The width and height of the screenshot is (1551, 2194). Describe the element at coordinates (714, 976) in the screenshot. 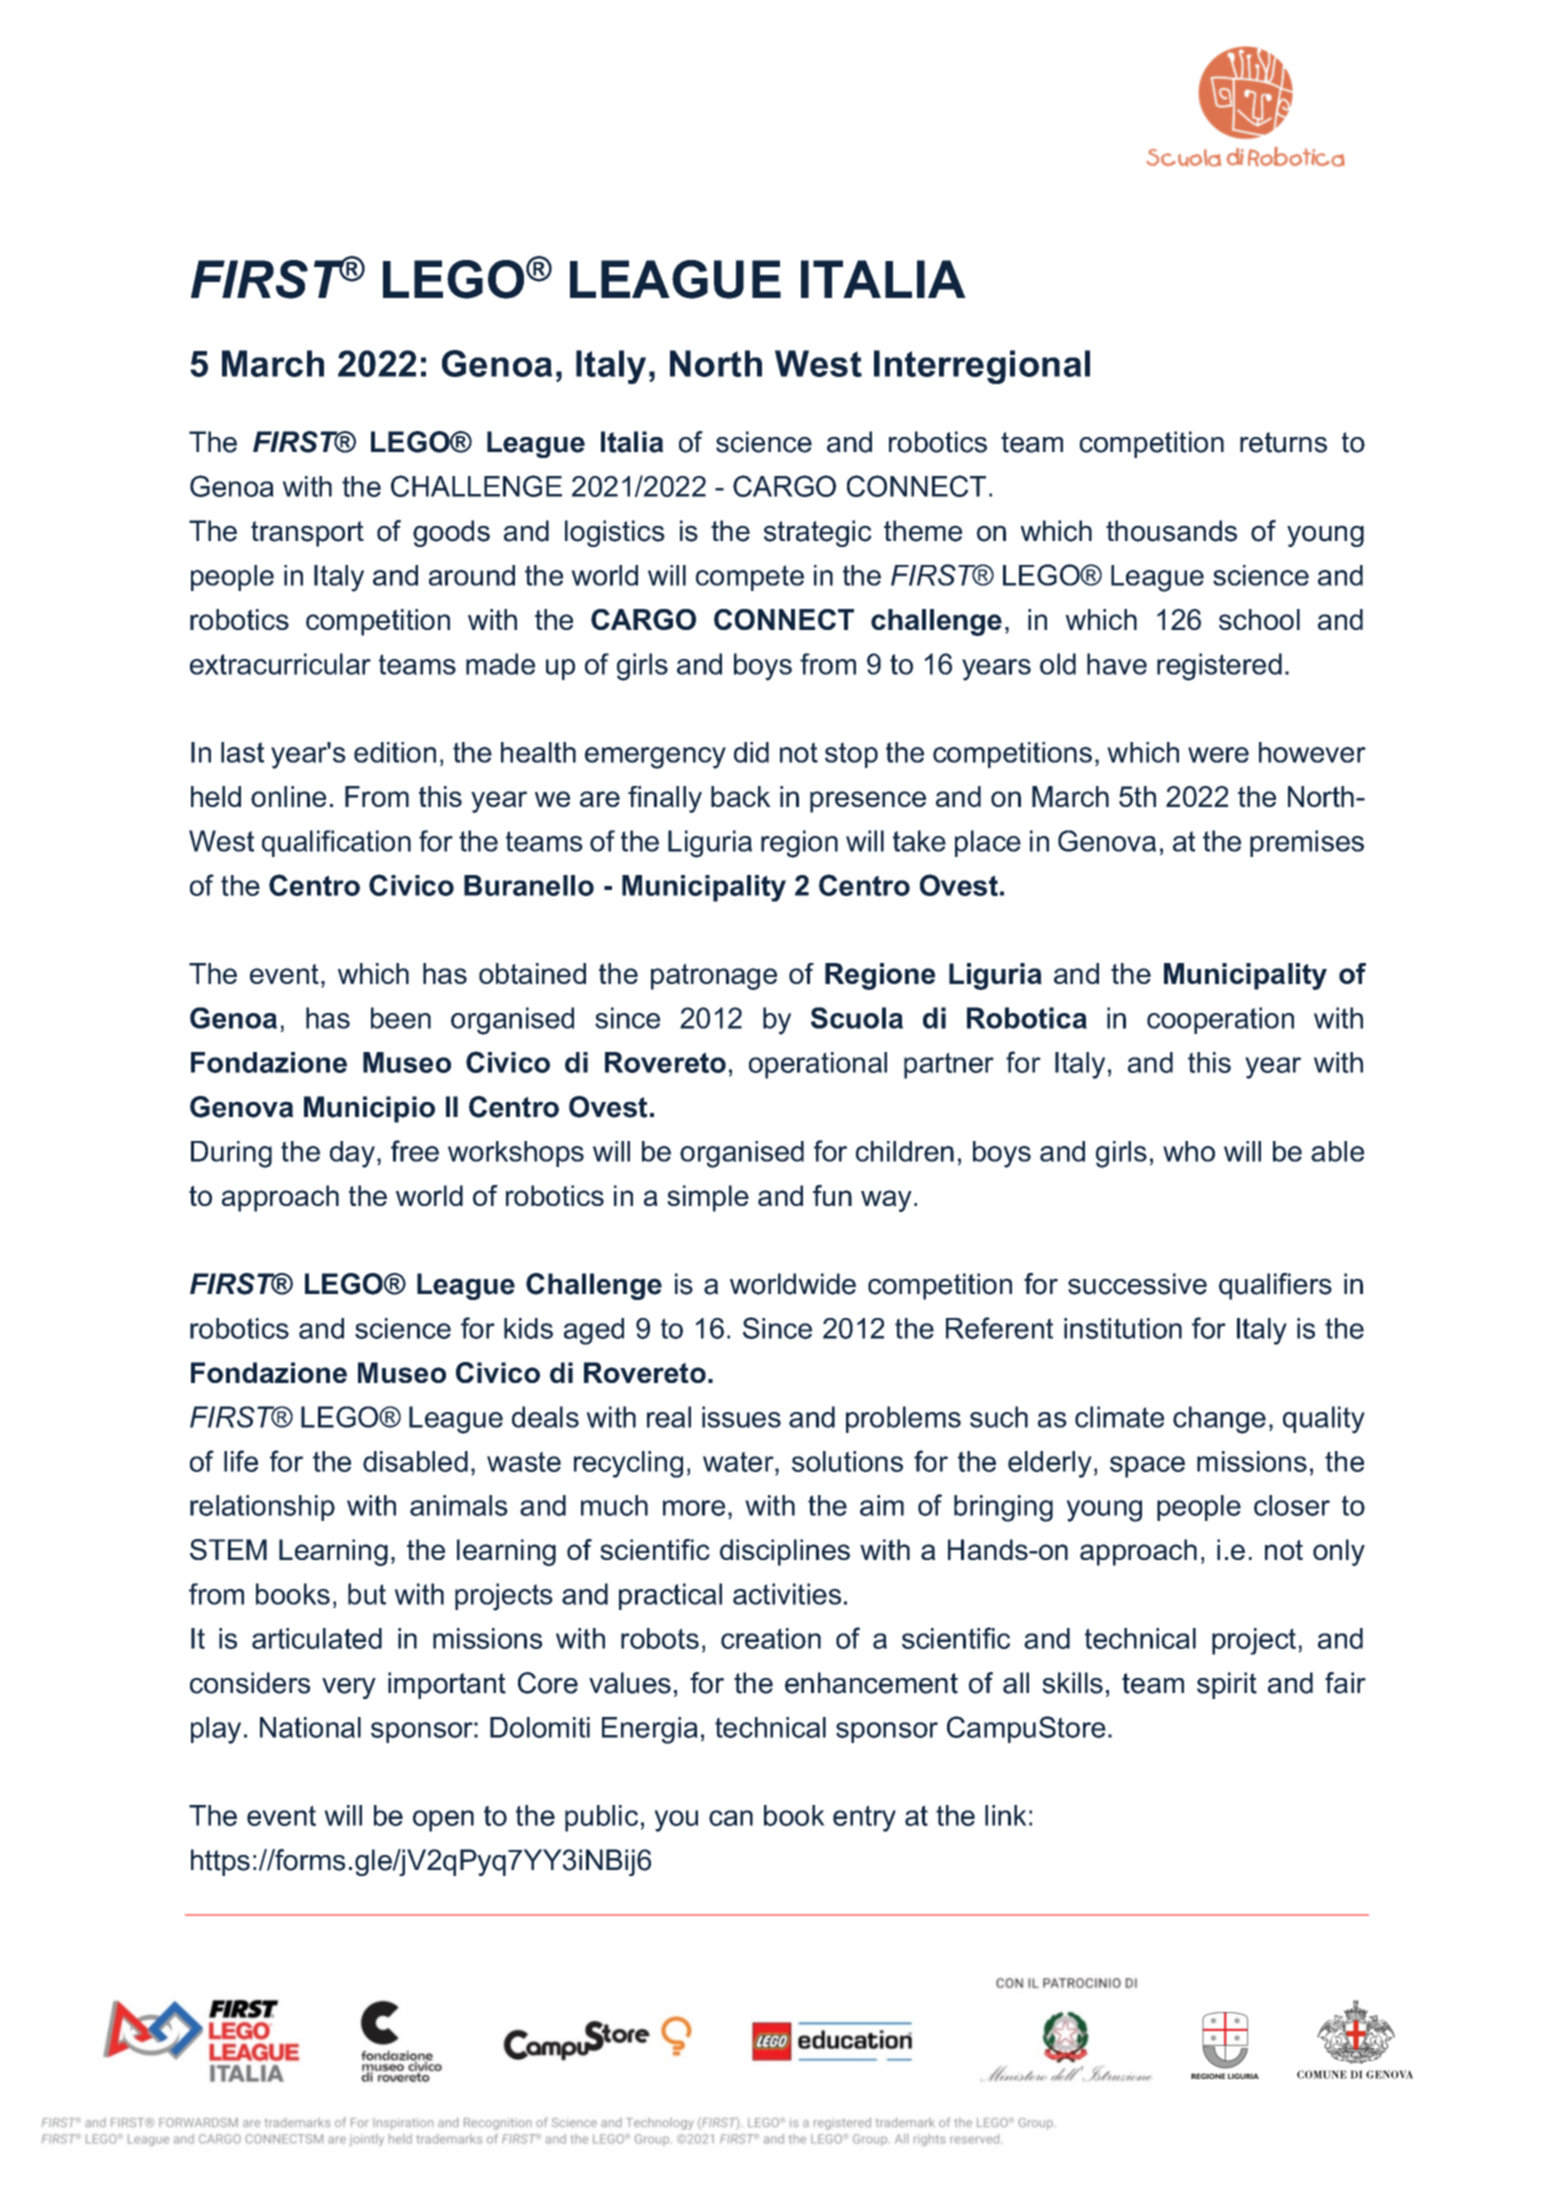

I see `patronage` at that location.
